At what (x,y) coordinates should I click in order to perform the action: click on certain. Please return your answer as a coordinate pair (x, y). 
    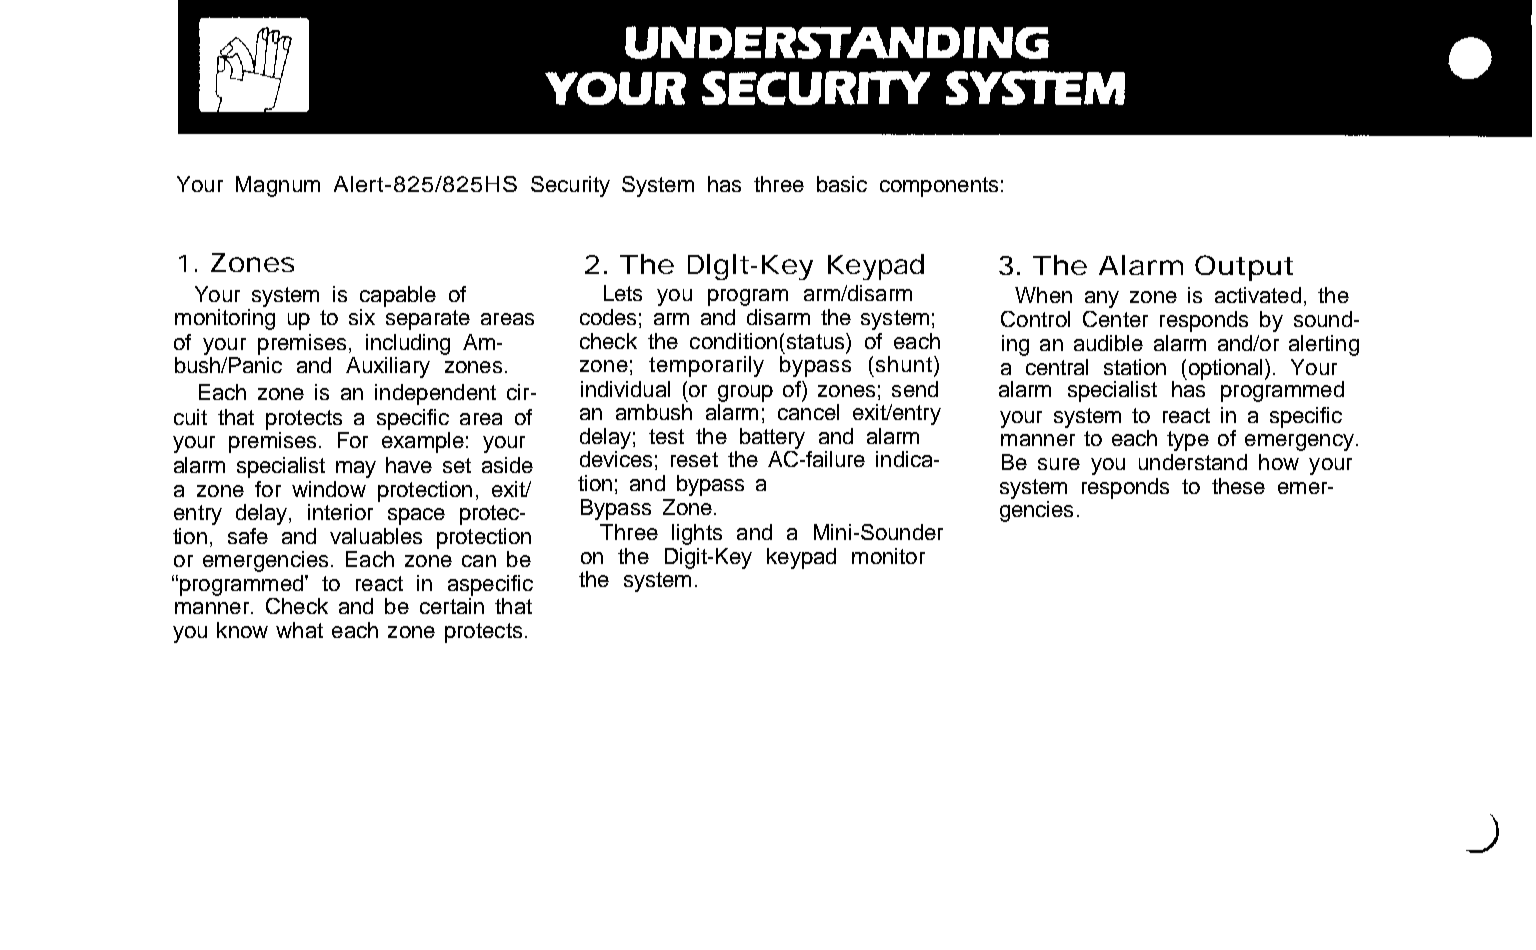
    Looking at the image, I should click on (452, 606).
